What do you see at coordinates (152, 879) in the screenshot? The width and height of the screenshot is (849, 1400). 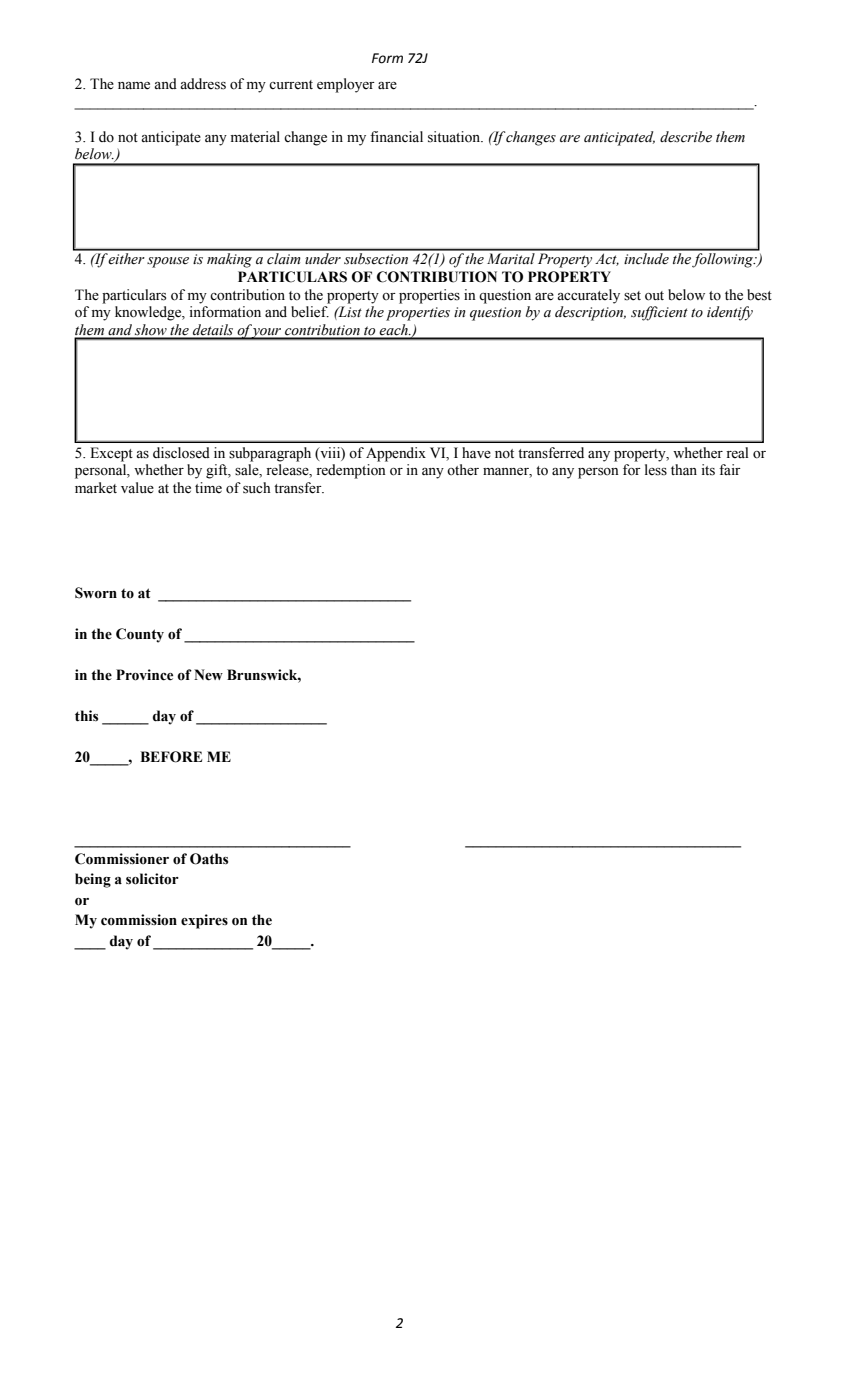 I see `solicitor` at bounding box center [152, 879].
